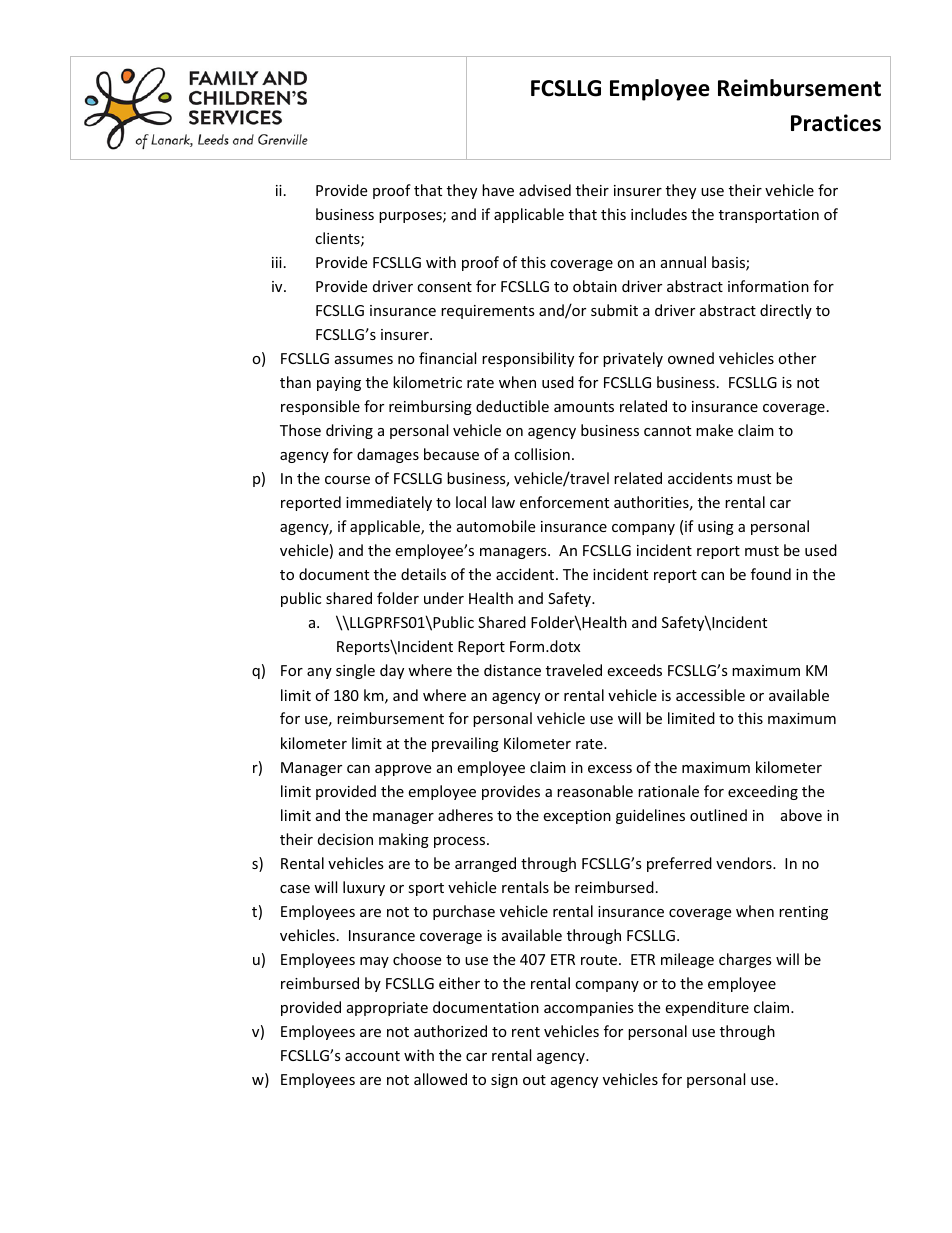  I want to click on distance, so click(512, 670).
